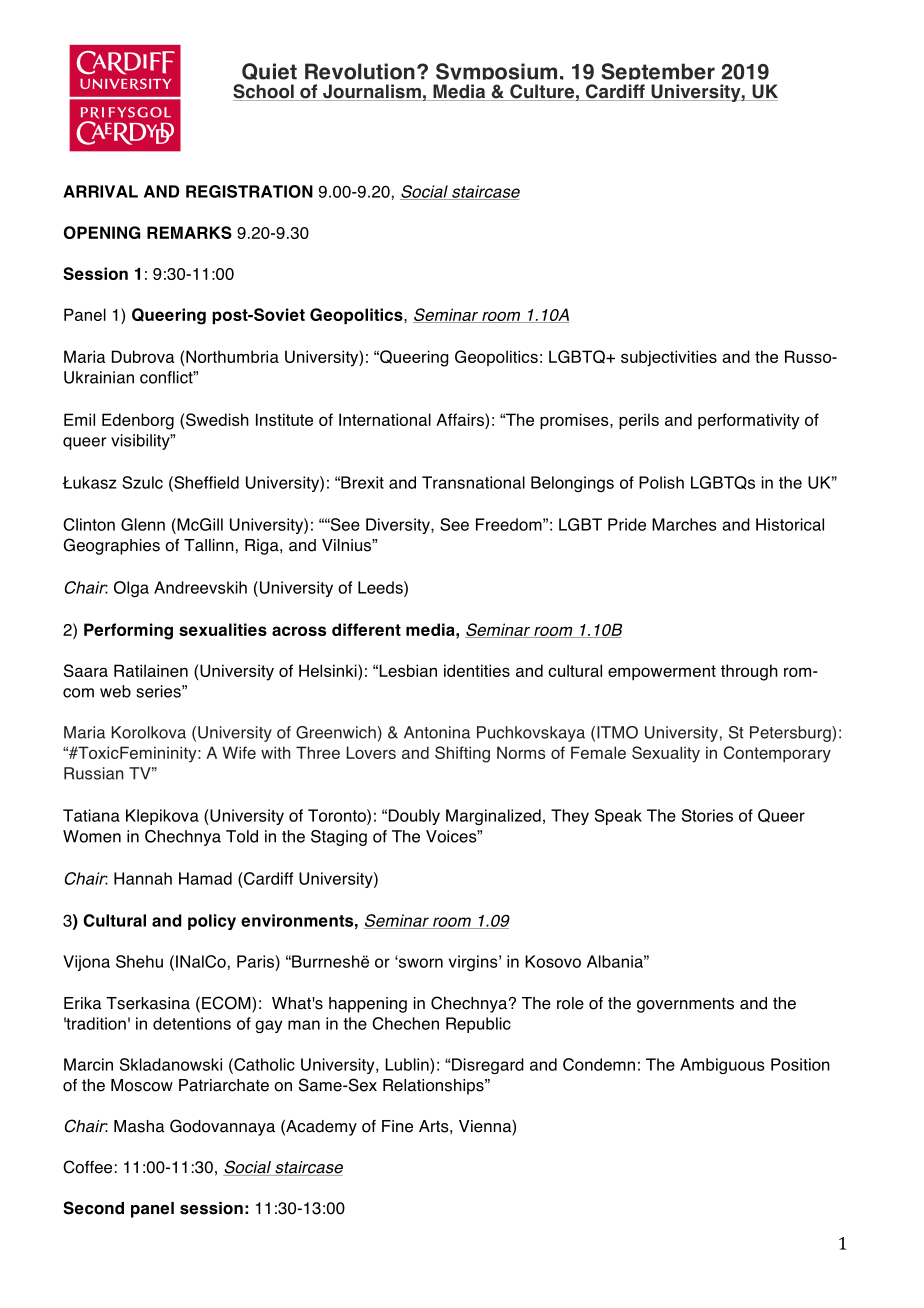 The image size is (924, 1308). I want to click on Performing, so click(128, 631).
